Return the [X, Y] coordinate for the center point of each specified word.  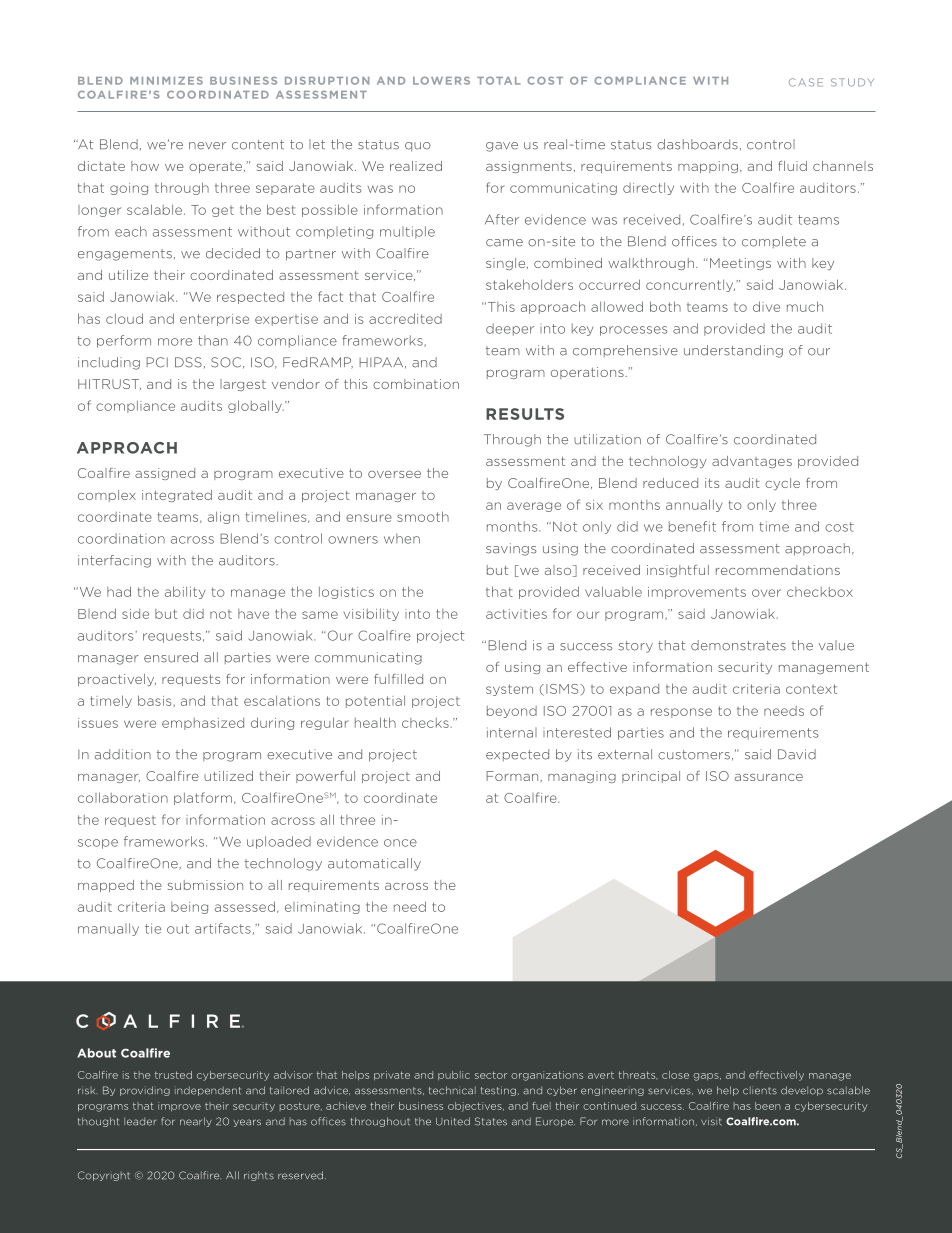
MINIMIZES [166, 81]
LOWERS [441, 80]
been [768, 1106]
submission [205, 885]
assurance [769, 777]
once [400, 843]
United [453, 1121]
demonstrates [738, 645]
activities [516, 614]
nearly [196, 1122]
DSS [188, 362]
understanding [733, 351]
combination [416, 384]
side [135, 614]
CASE [806, 82]
